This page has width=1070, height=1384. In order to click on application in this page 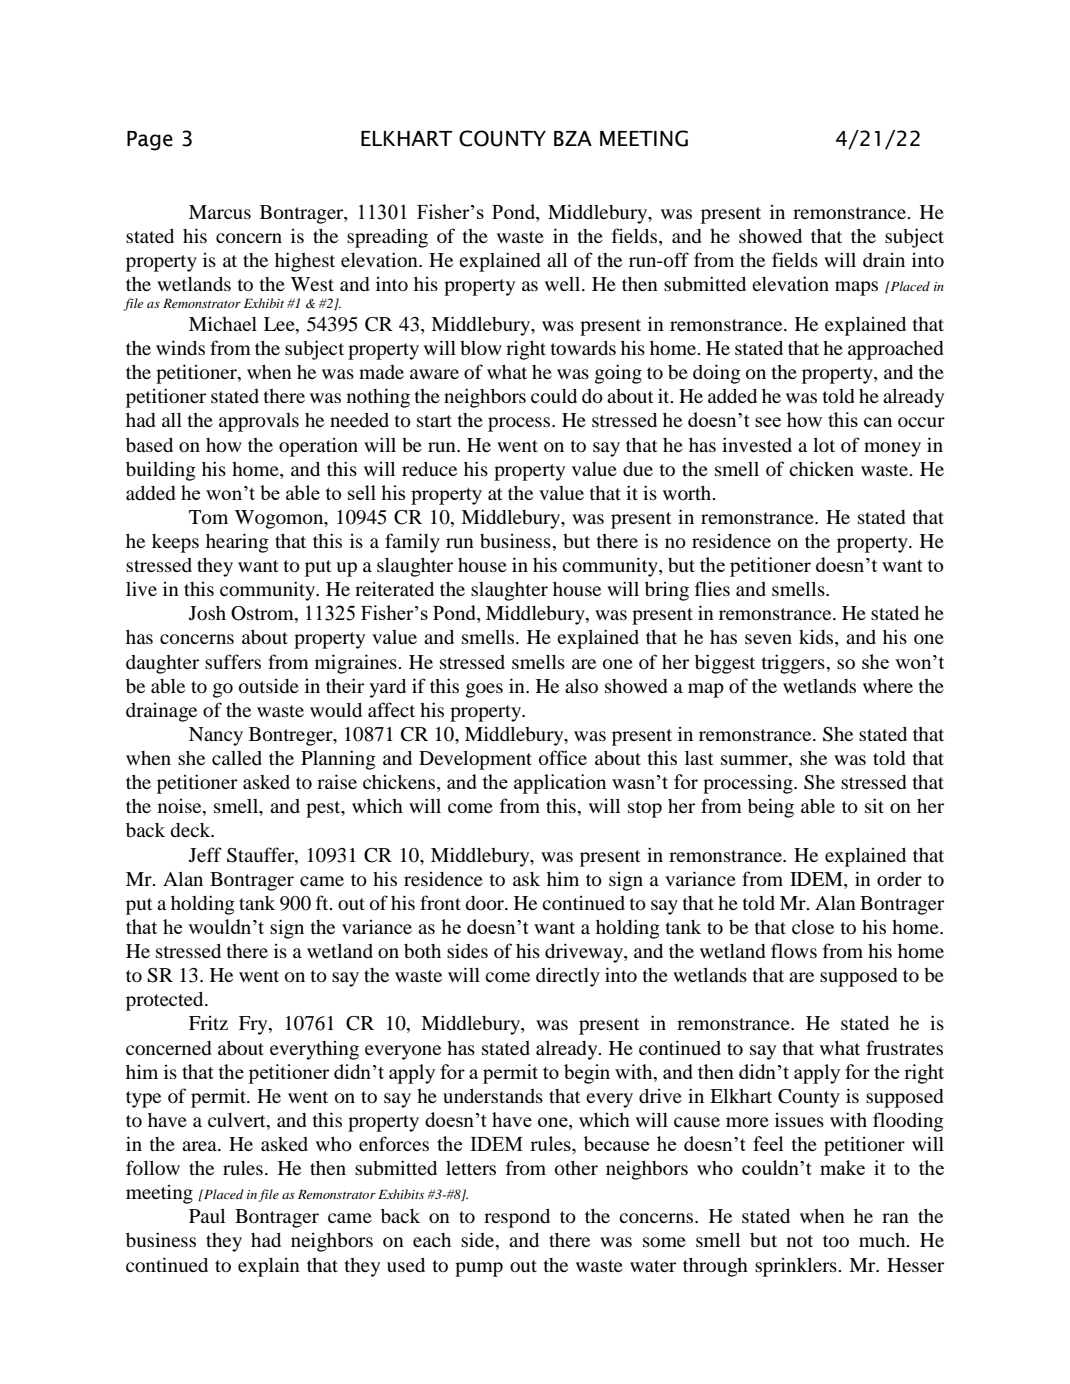, I will do `click(560, 784)`.
